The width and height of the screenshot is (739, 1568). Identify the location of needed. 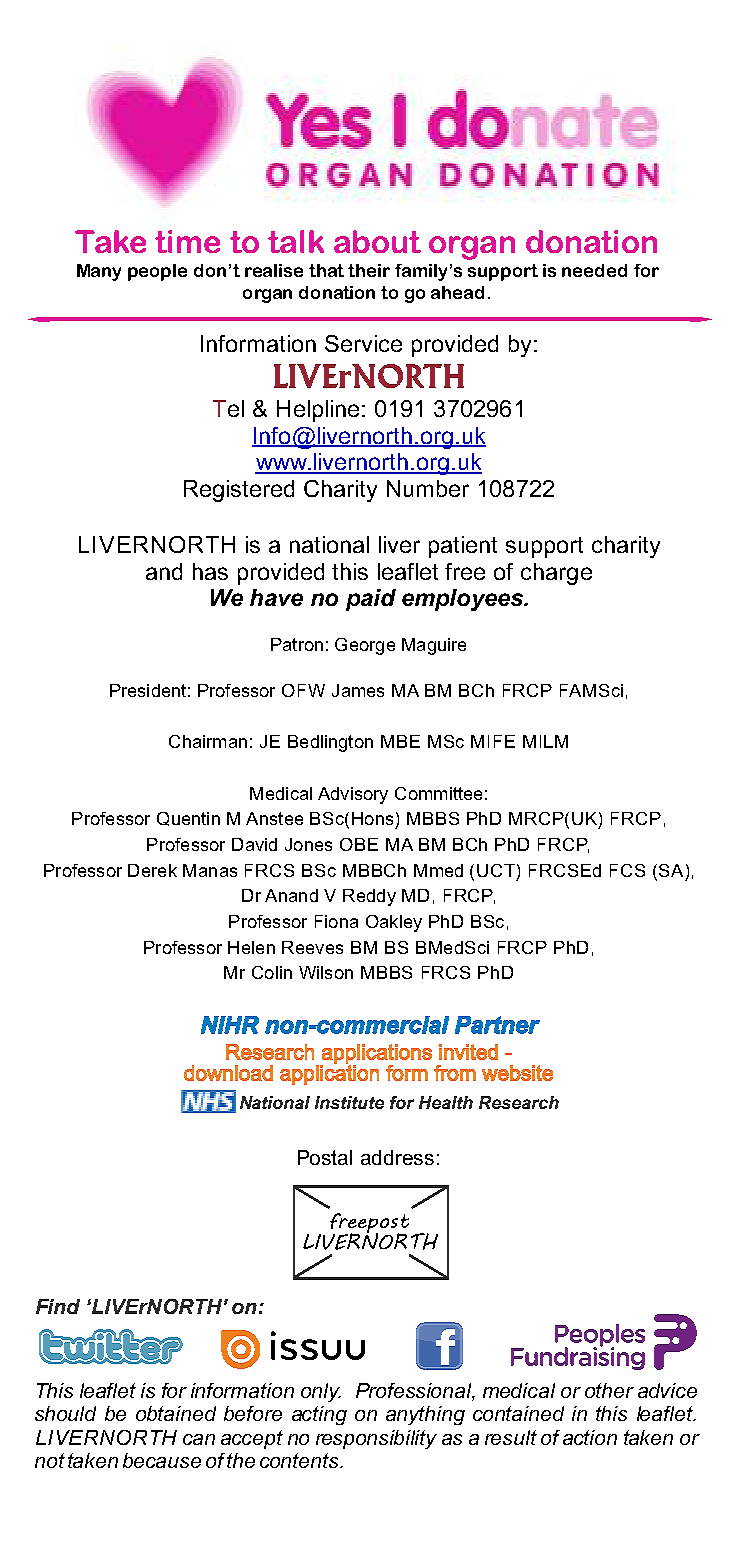
(594, 270).
